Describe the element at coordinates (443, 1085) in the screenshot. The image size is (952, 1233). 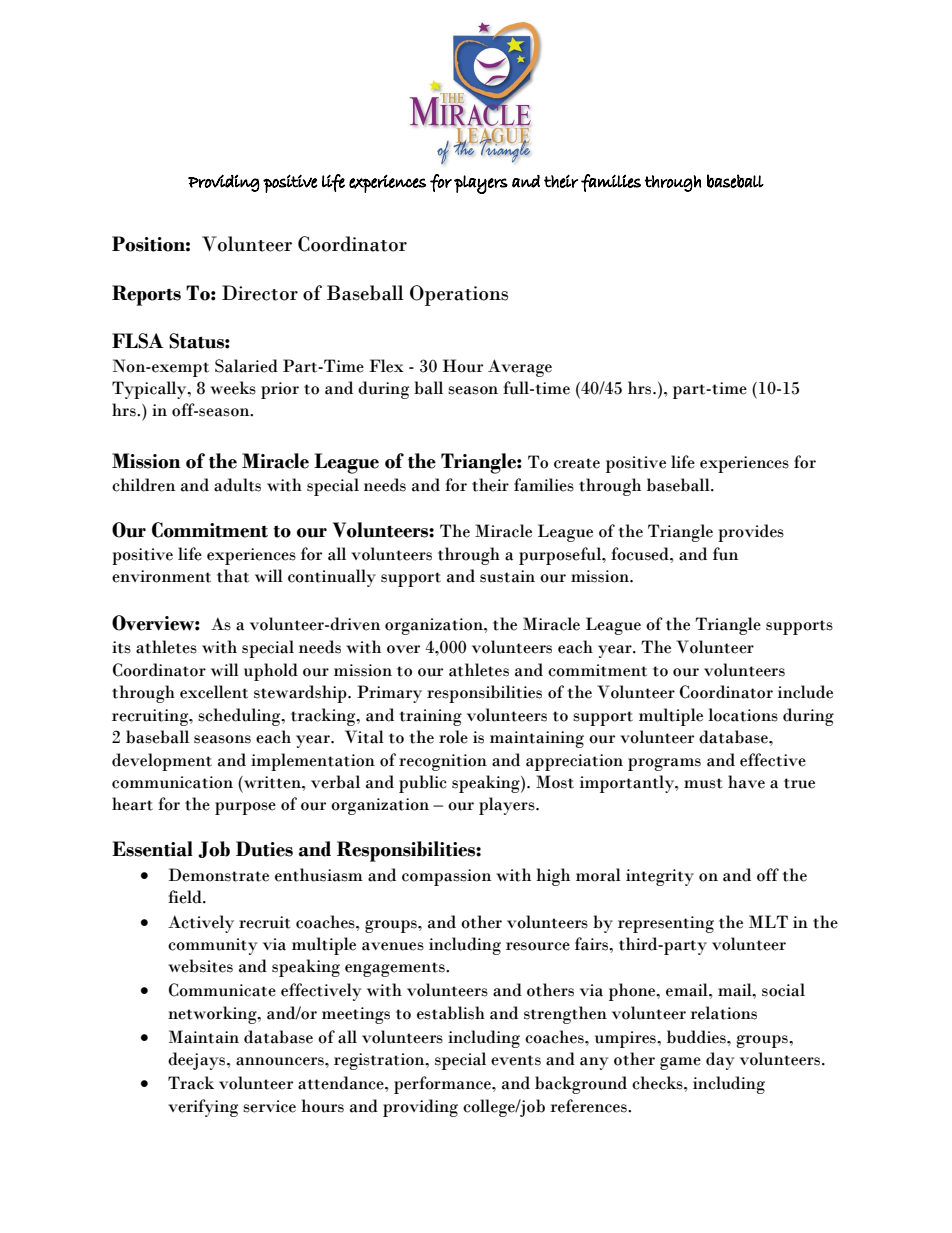
I see `performance` at that location.
